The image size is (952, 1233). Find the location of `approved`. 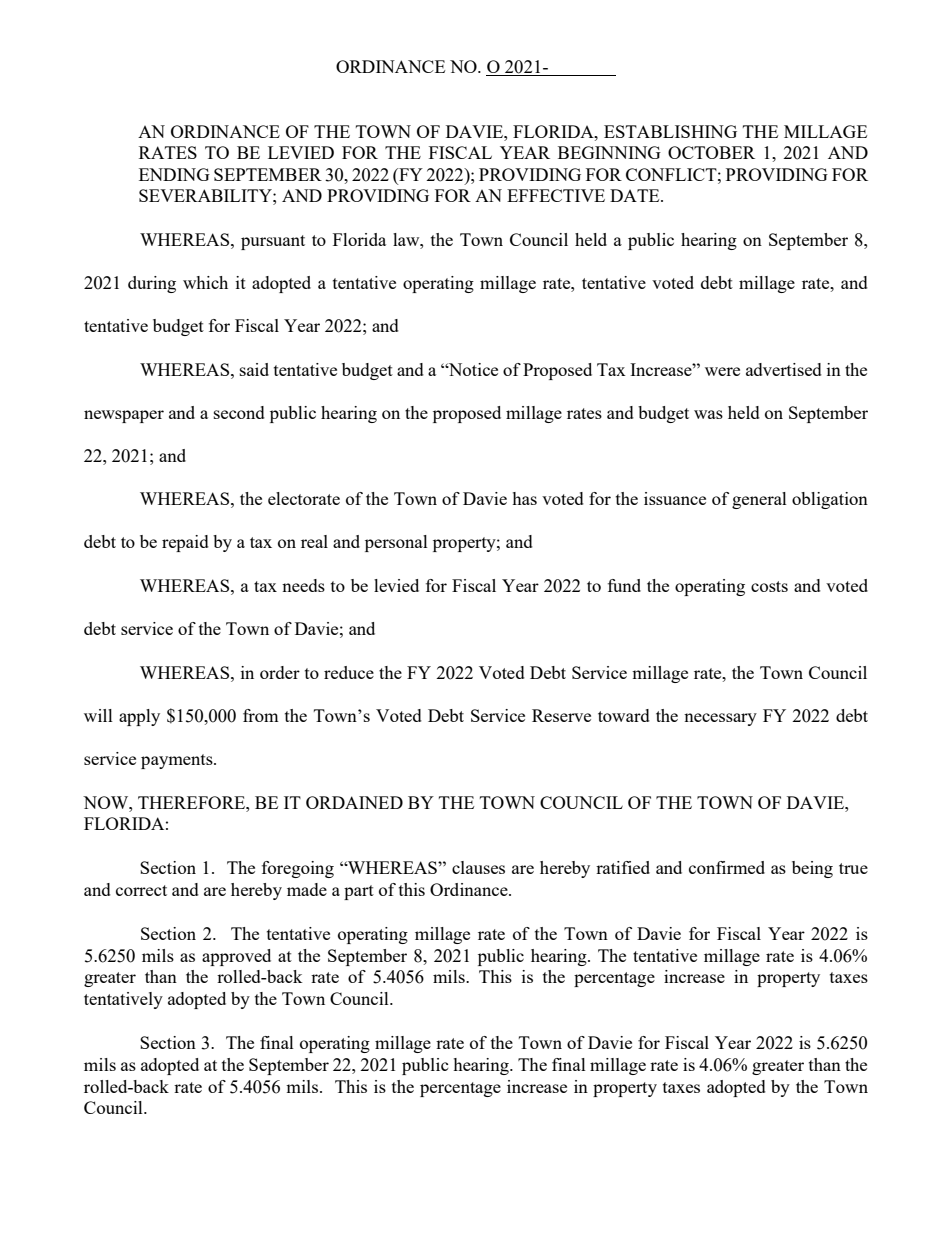

approved is located at coordinates (236, 957).
